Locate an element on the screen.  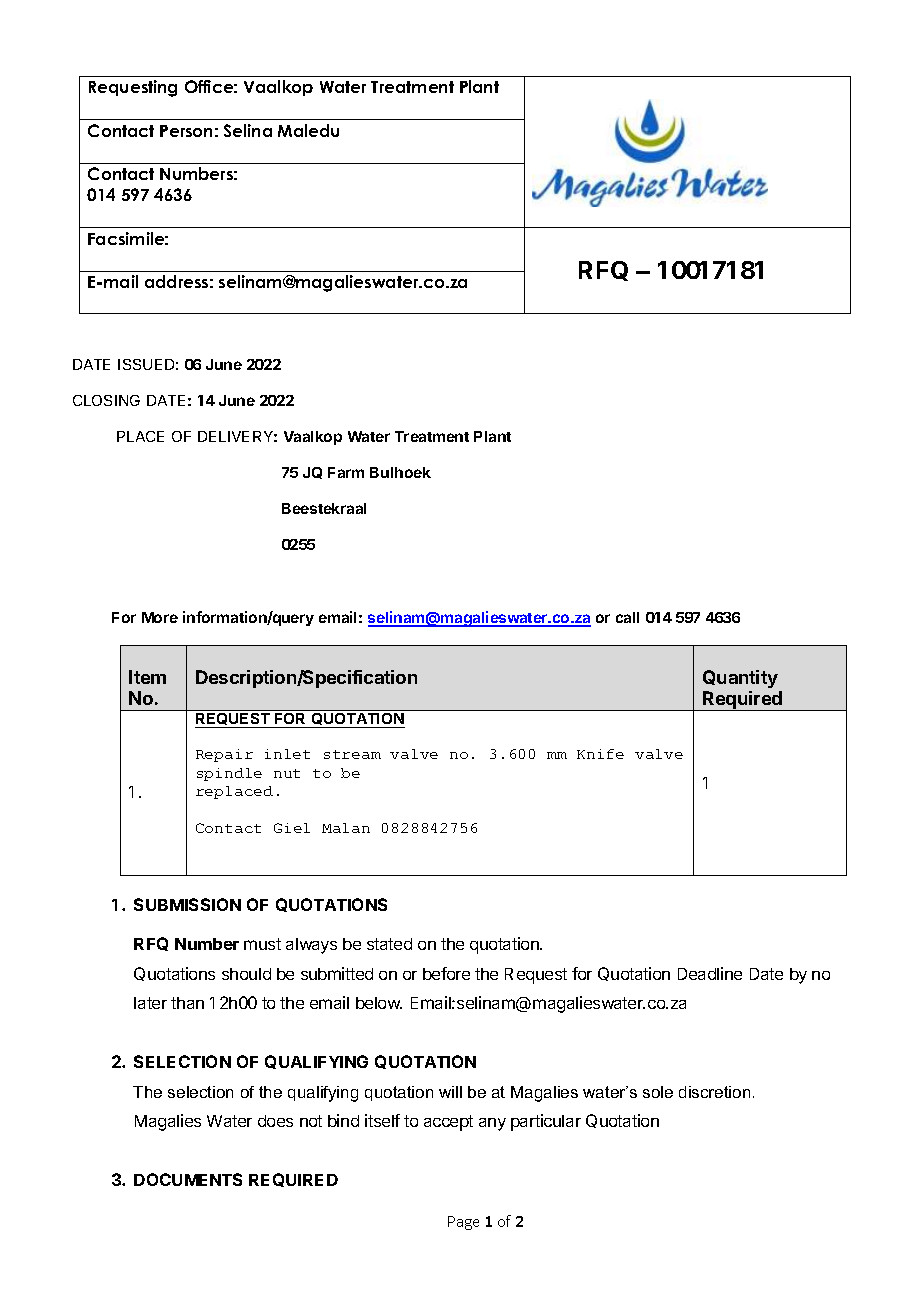
Page is located at coordinates (463, 1223).
